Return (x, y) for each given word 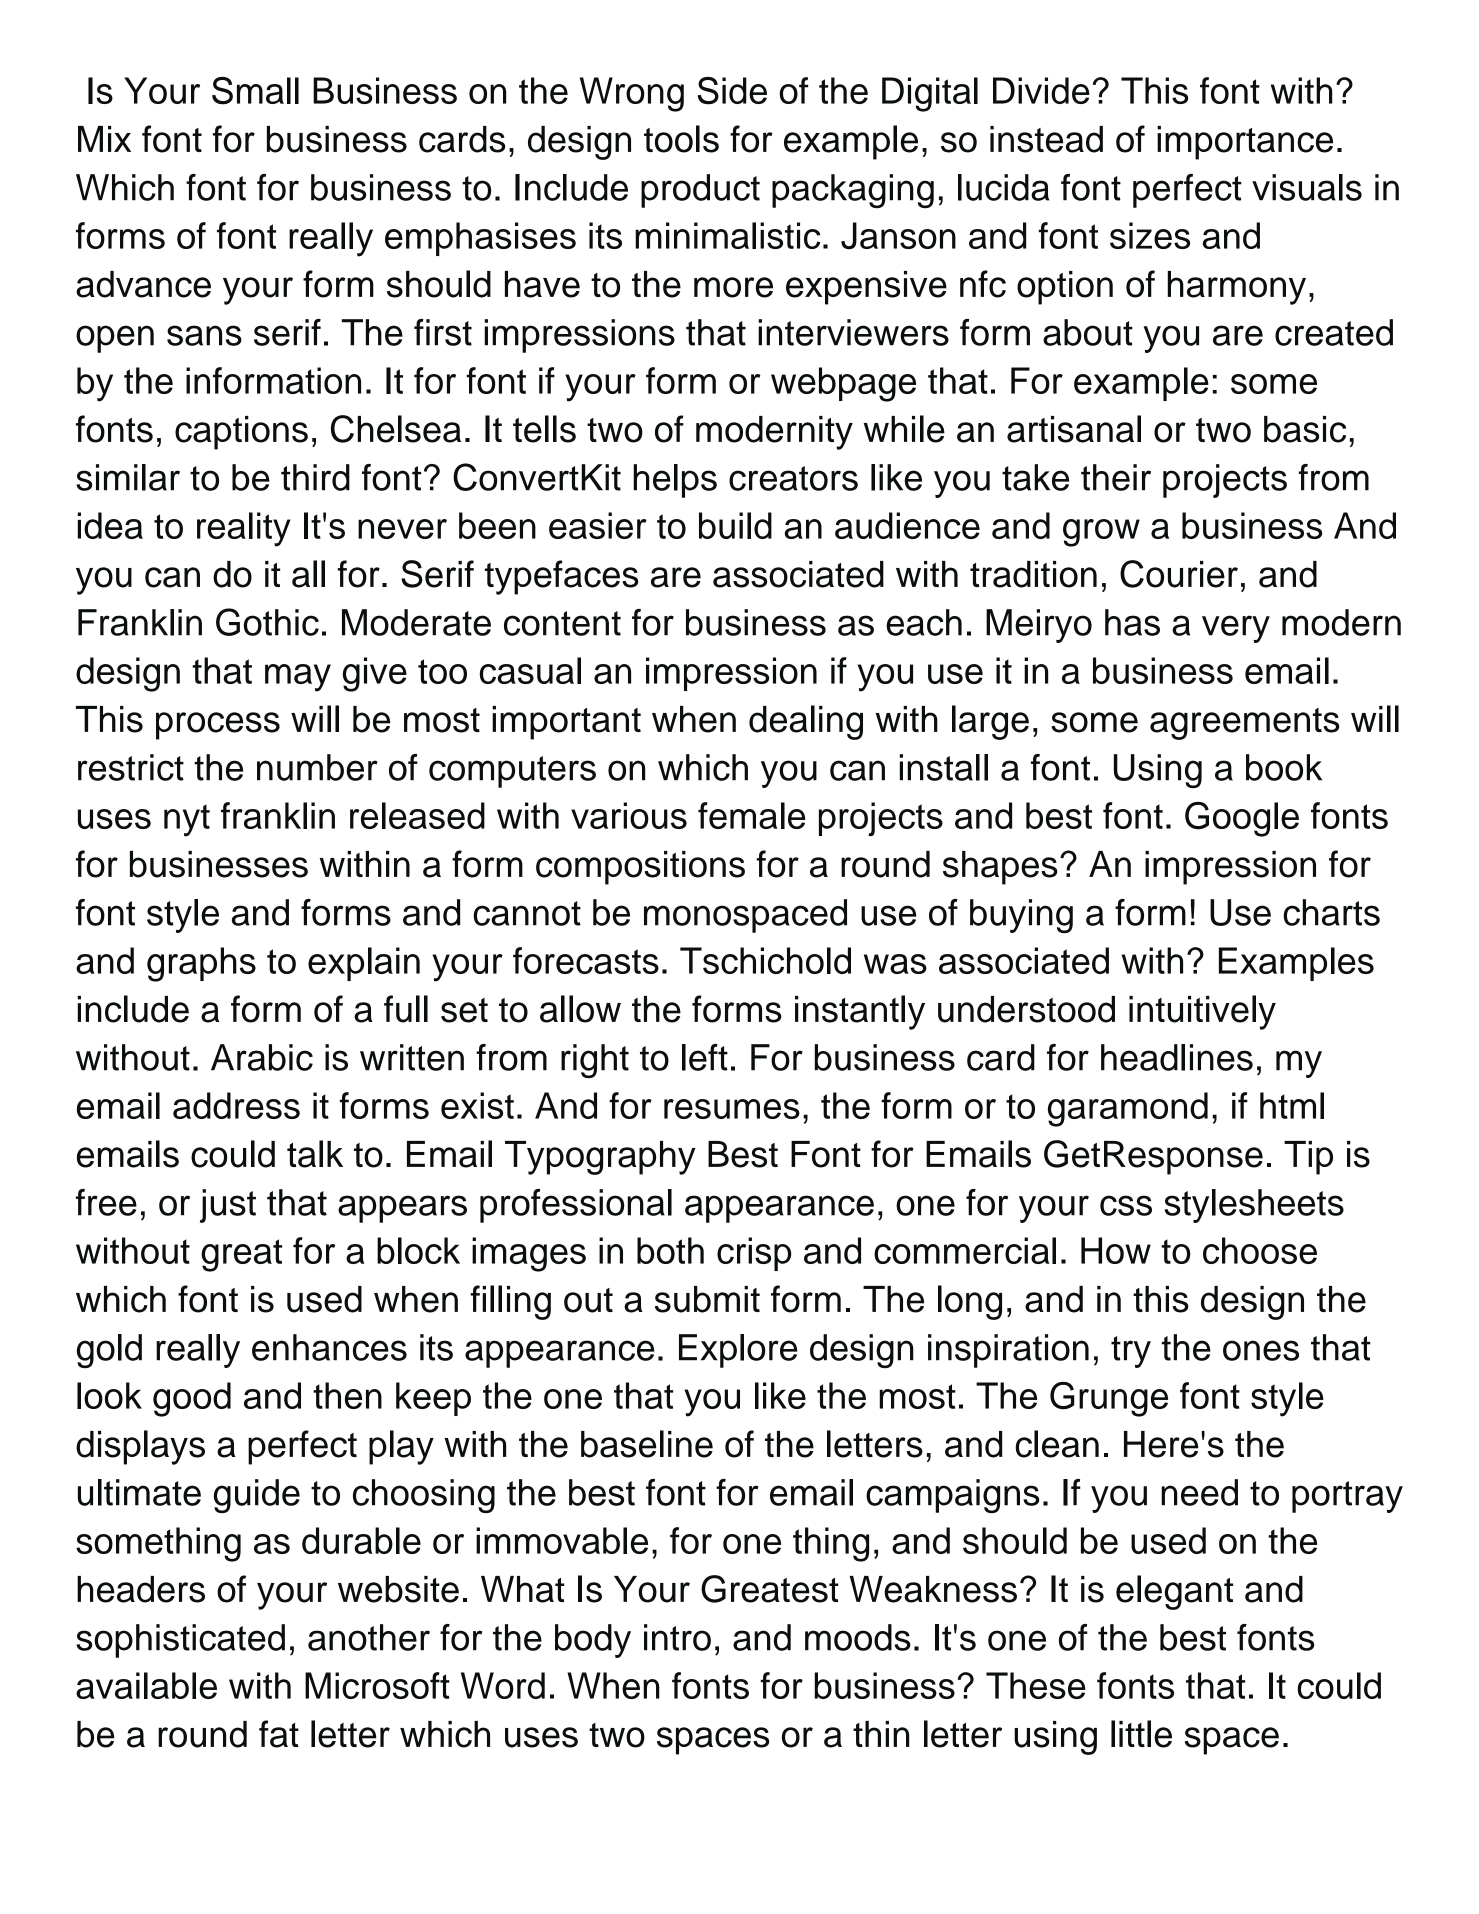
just (228, 1206)
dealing (806, 722)
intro (677, 1637)
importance (1245, 143)
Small (255, 91)
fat (279, 1734)
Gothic (267, 622)
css (1126, 1205)
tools (681, 139)
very (1236, 629)
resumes (732, 1109)
